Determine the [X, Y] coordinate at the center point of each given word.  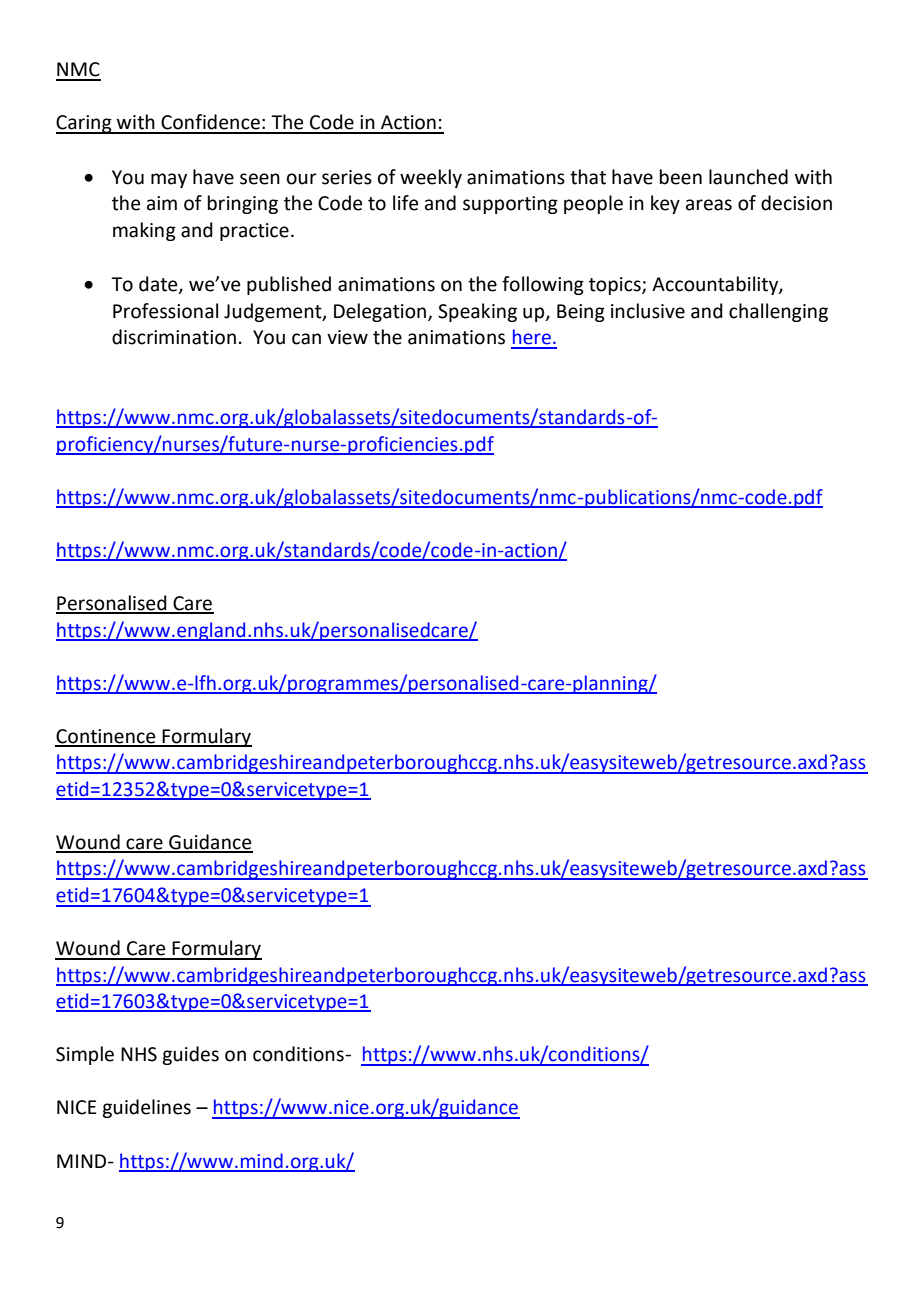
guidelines [146, 1108]
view [347, 337]
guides [190, 1055]
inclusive [648, 311]
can [306, 339]
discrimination [174, 337]
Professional [165, 311]
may [169, 180]
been [681, 177]
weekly [431, 178]
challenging [778, 312]
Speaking [477, 312]
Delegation [381, 312]
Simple [85, 1055]
